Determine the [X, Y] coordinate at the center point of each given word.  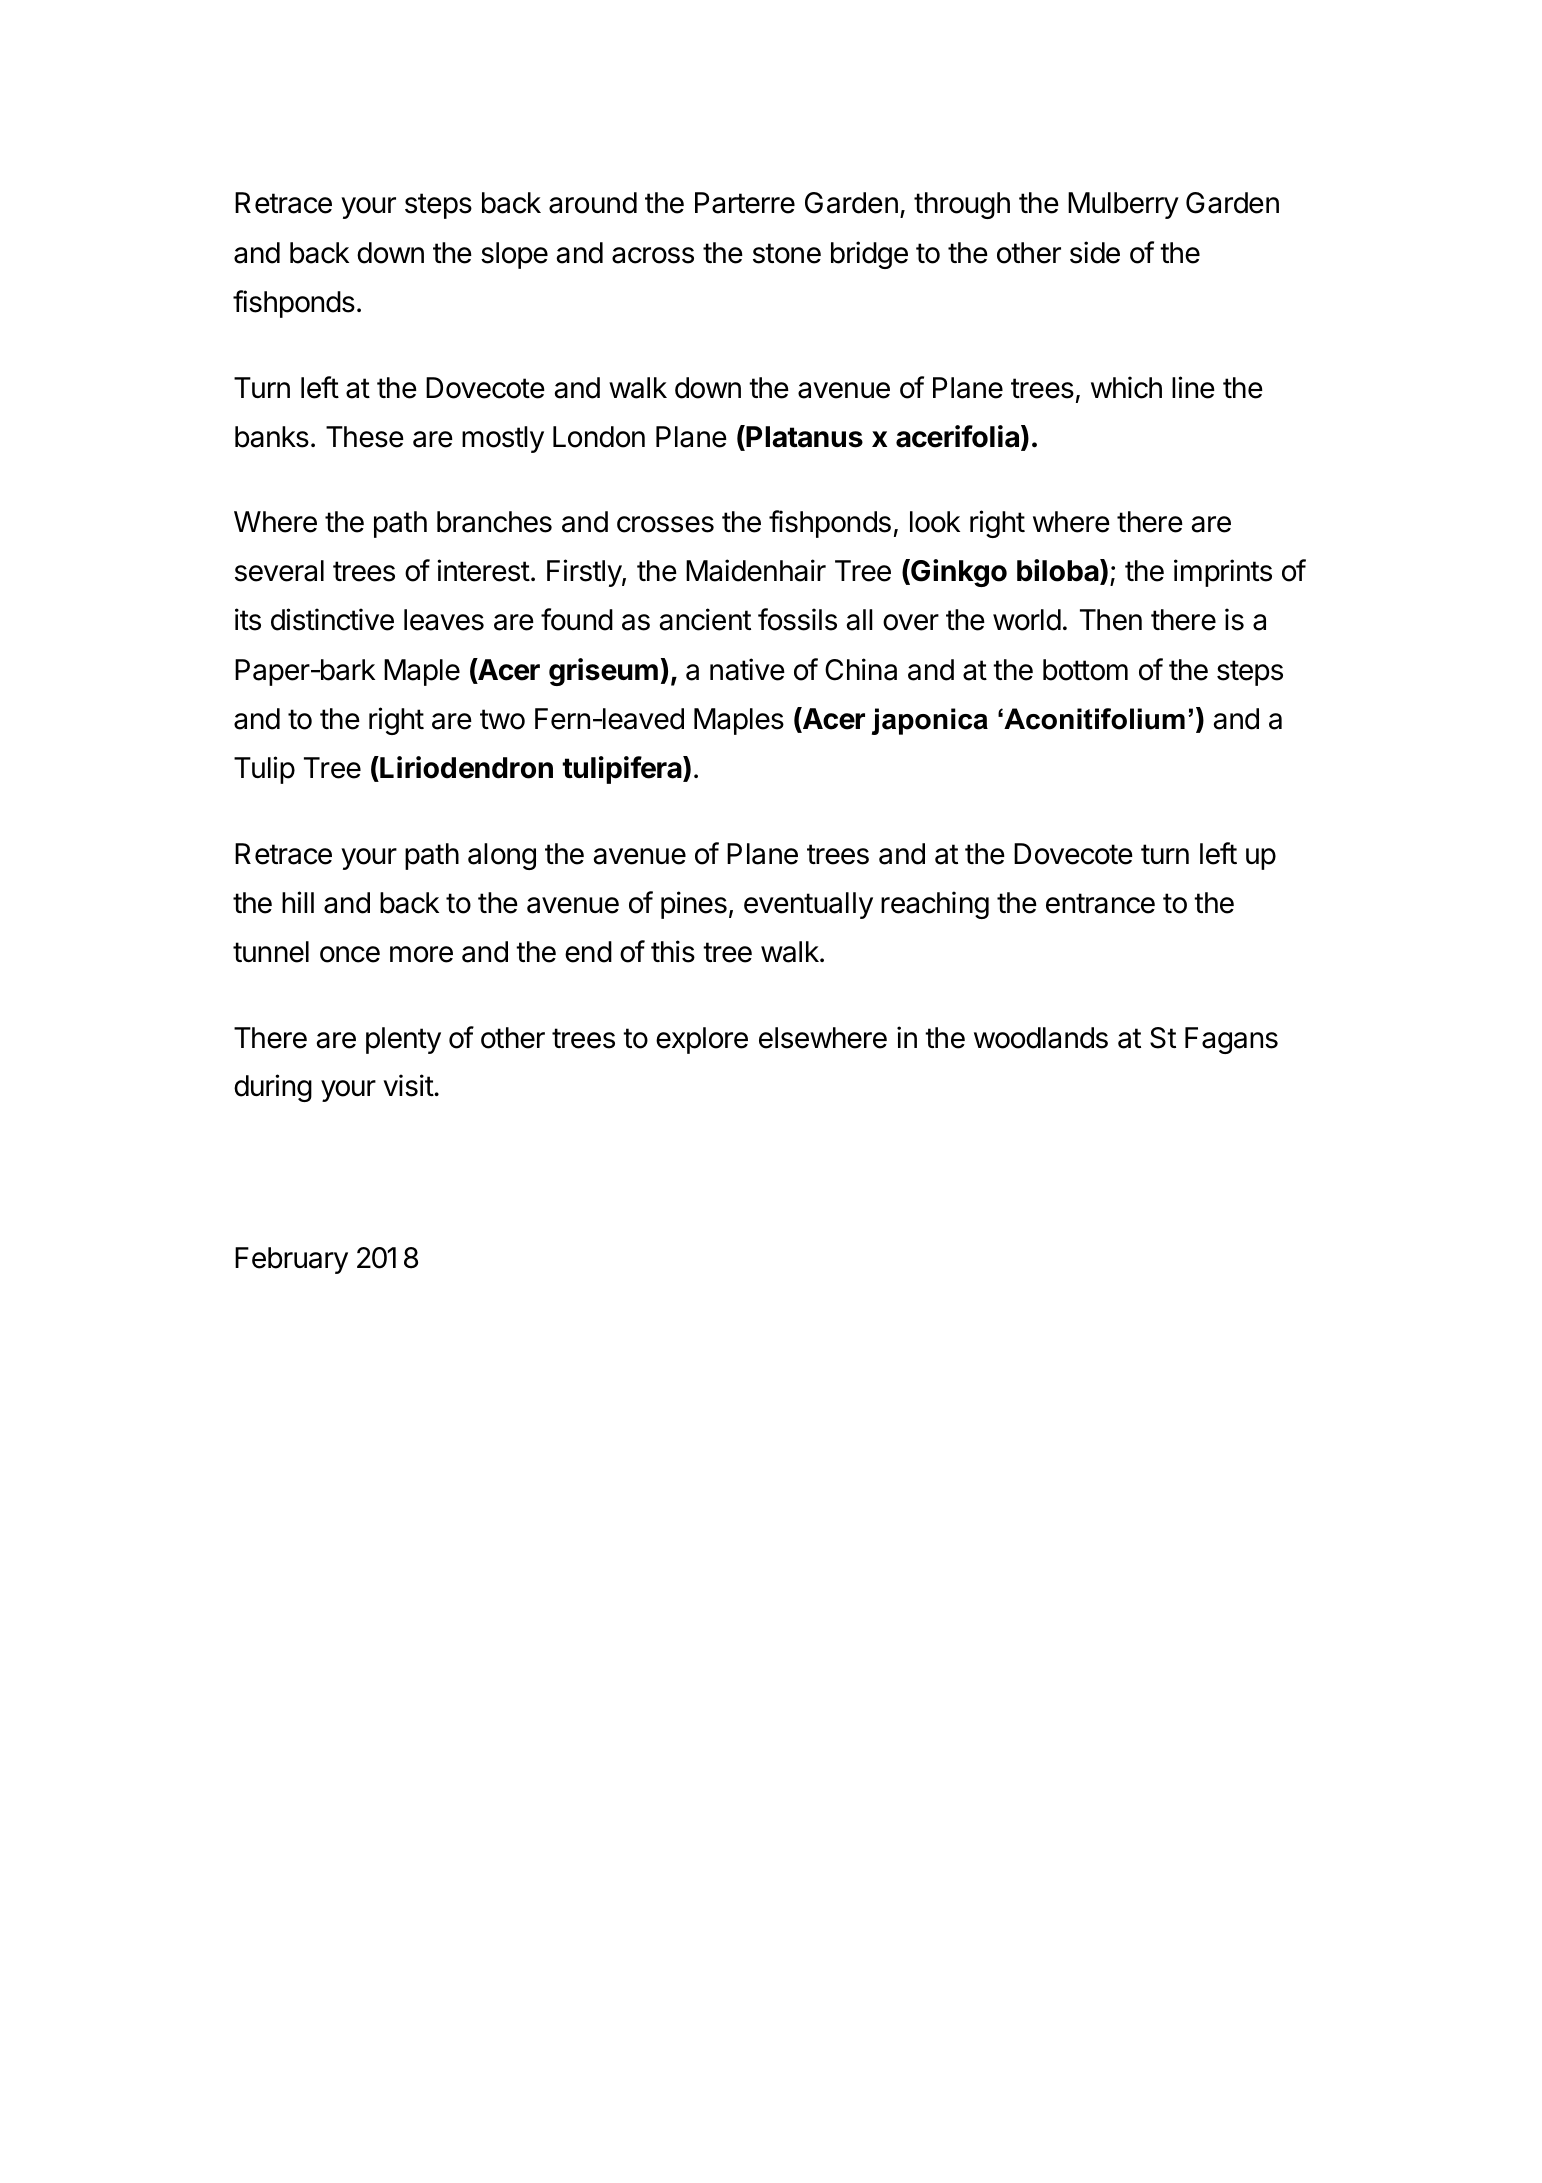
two [502, 719]
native [747, 669]
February [291, 1260]
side [1095, 252]
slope [514, 255]
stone [787, 253]
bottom [1085, 670]
